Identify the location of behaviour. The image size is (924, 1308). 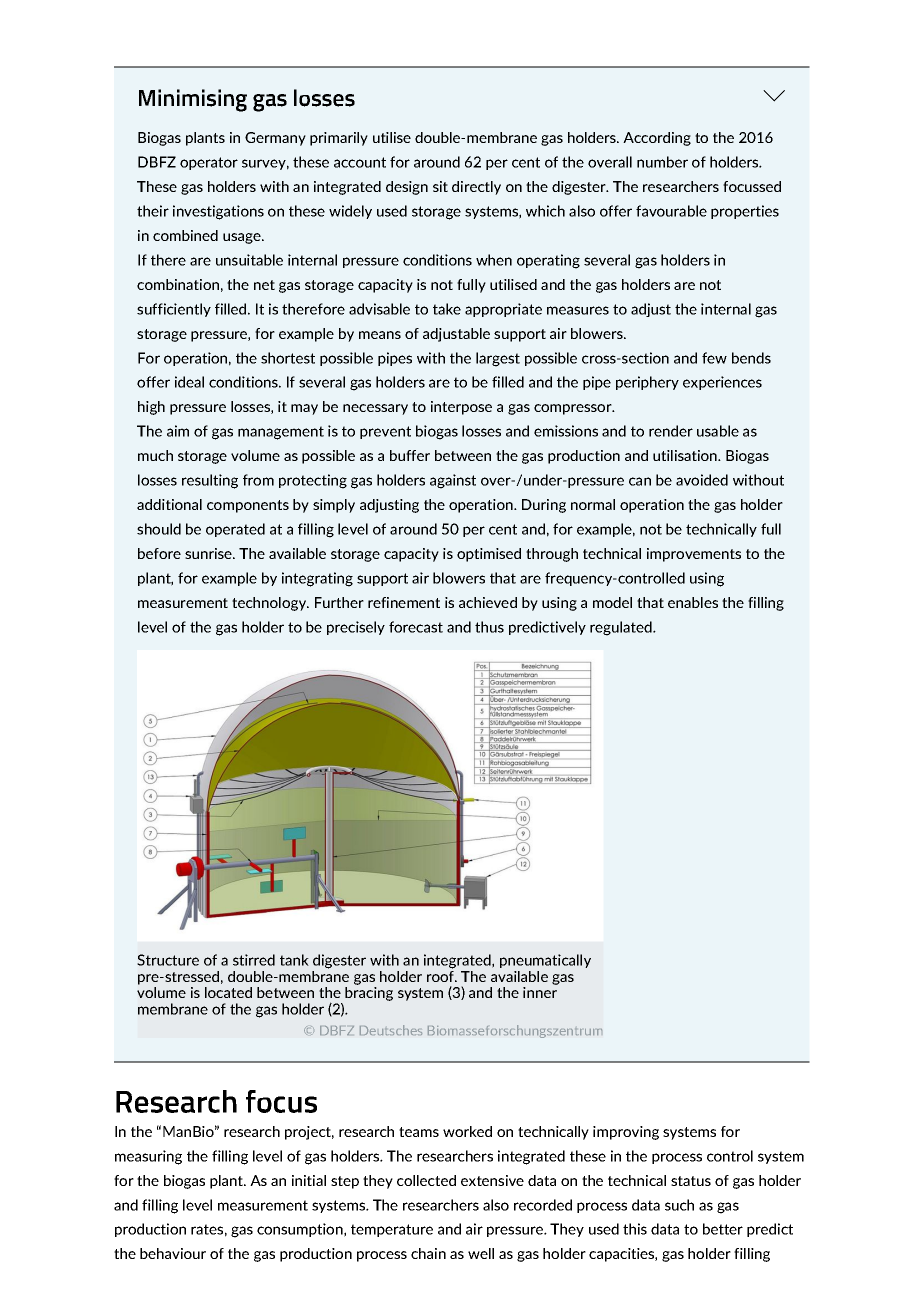
(173, 1253).
